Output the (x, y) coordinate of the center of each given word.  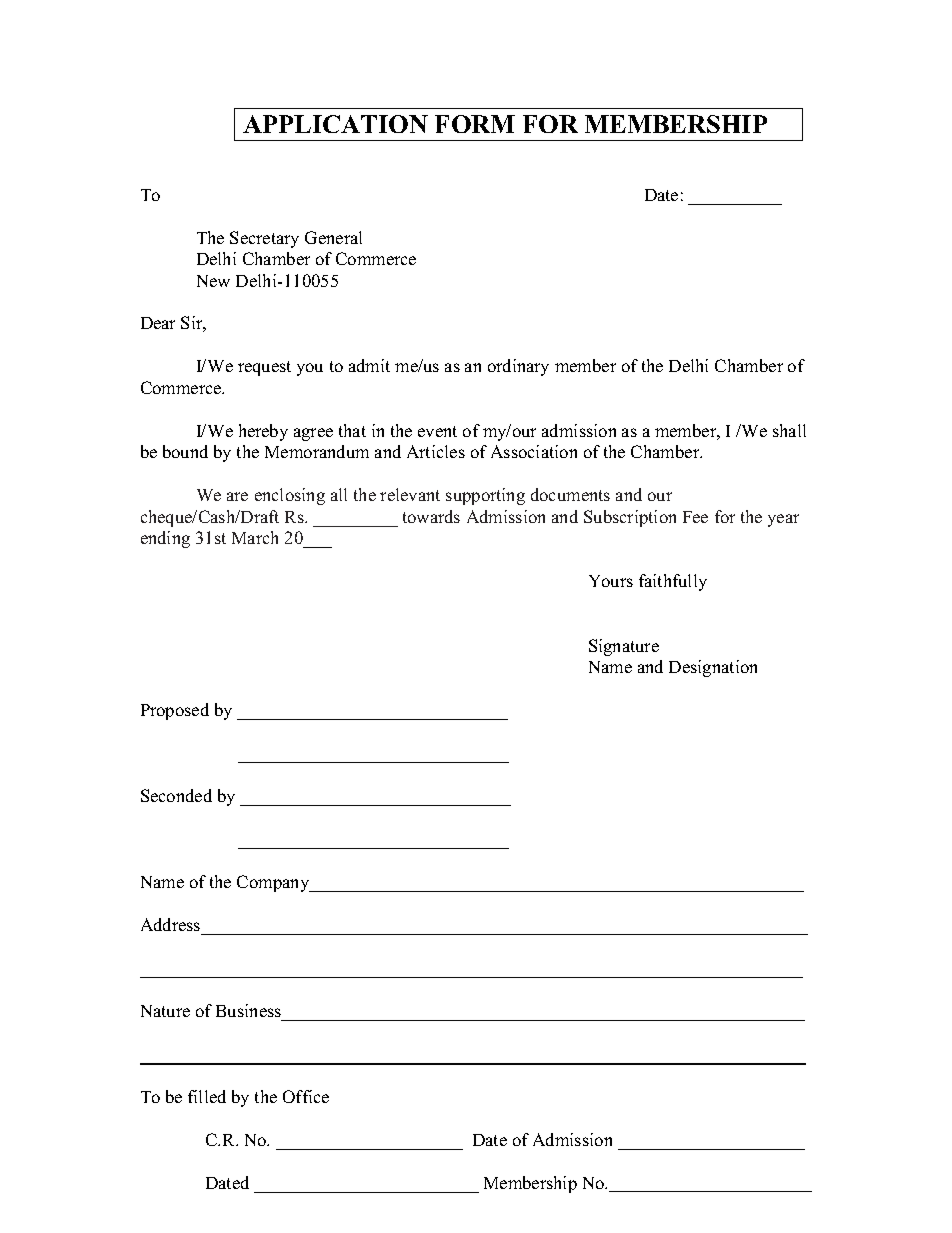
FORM (475, 124)
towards (431, 516)
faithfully (673, 582)
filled (207, 1096)
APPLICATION (335, 124)
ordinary (518, 367)
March (255, 537)
